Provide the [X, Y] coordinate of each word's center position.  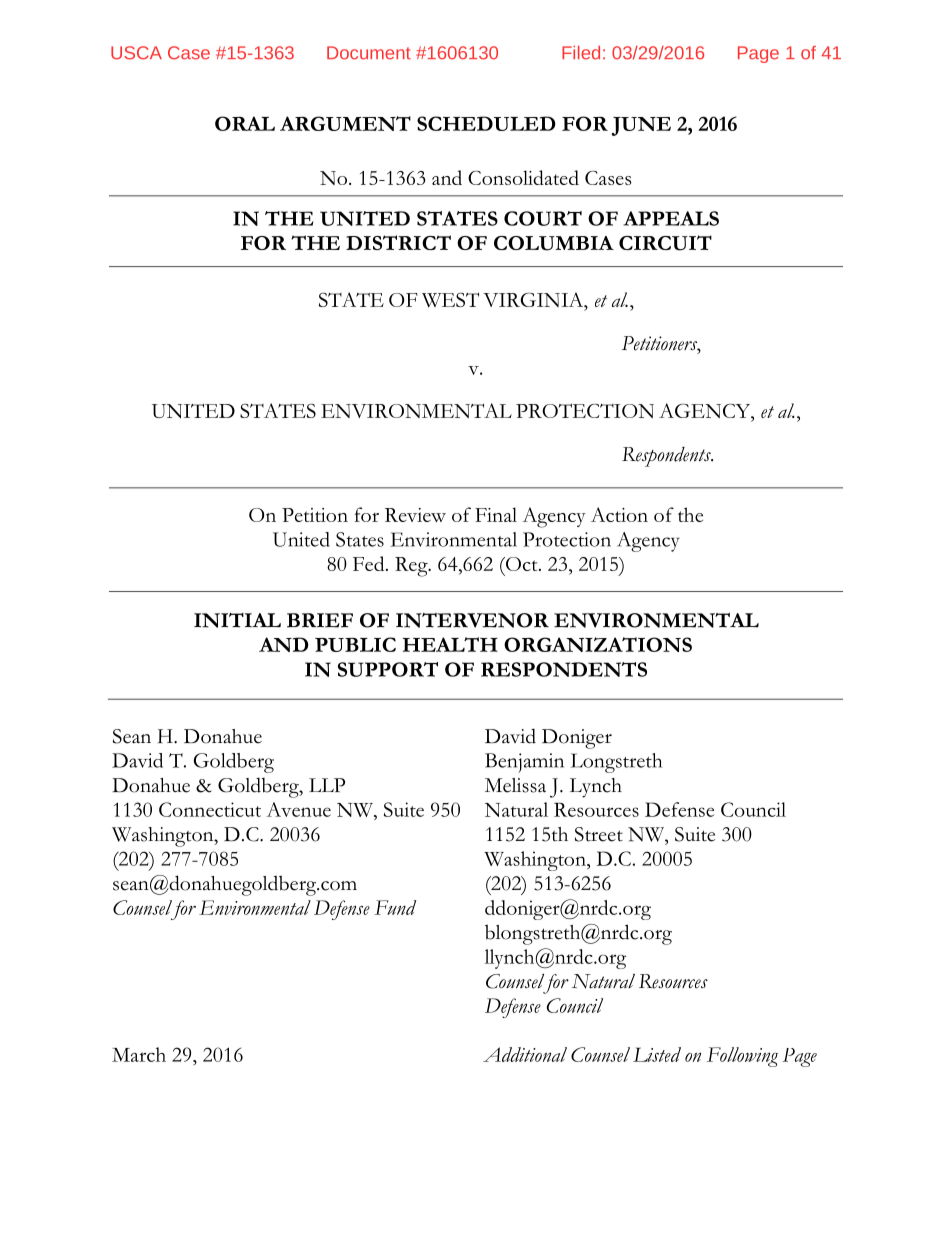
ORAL [245, 123]
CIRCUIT [665, 243]
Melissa [515, 785]
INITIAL [237, 620]
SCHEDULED [486, 123]
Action [619, 514]
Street [599, 834]
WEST [450, 300]
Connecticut [210, 809]
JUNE [641, 126]
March [139, 1054]
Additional [525, 1054]
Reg [412, 567]
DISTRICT [398, 242]
